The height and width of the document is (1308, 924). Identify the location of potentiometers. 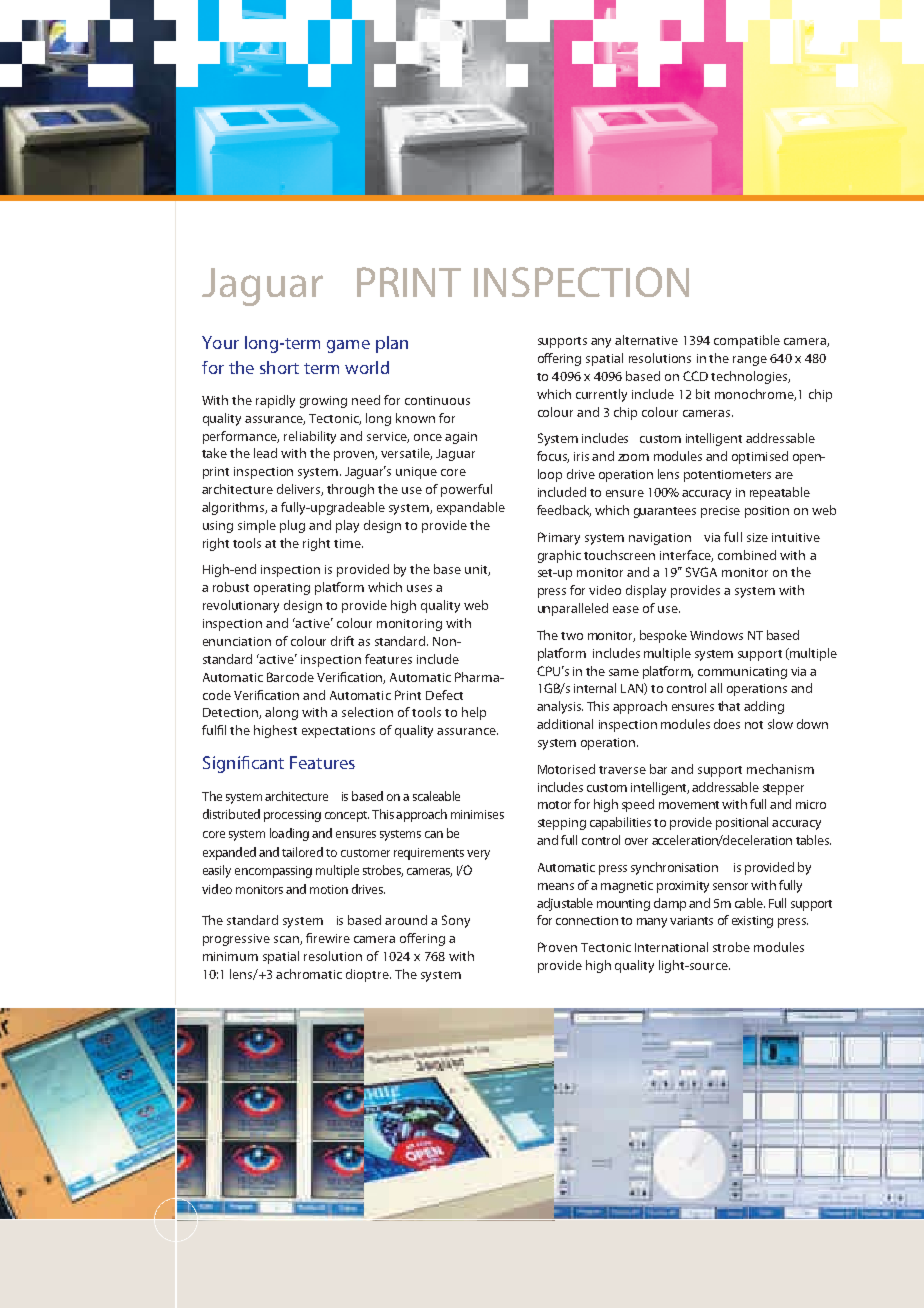
(727, 476).
